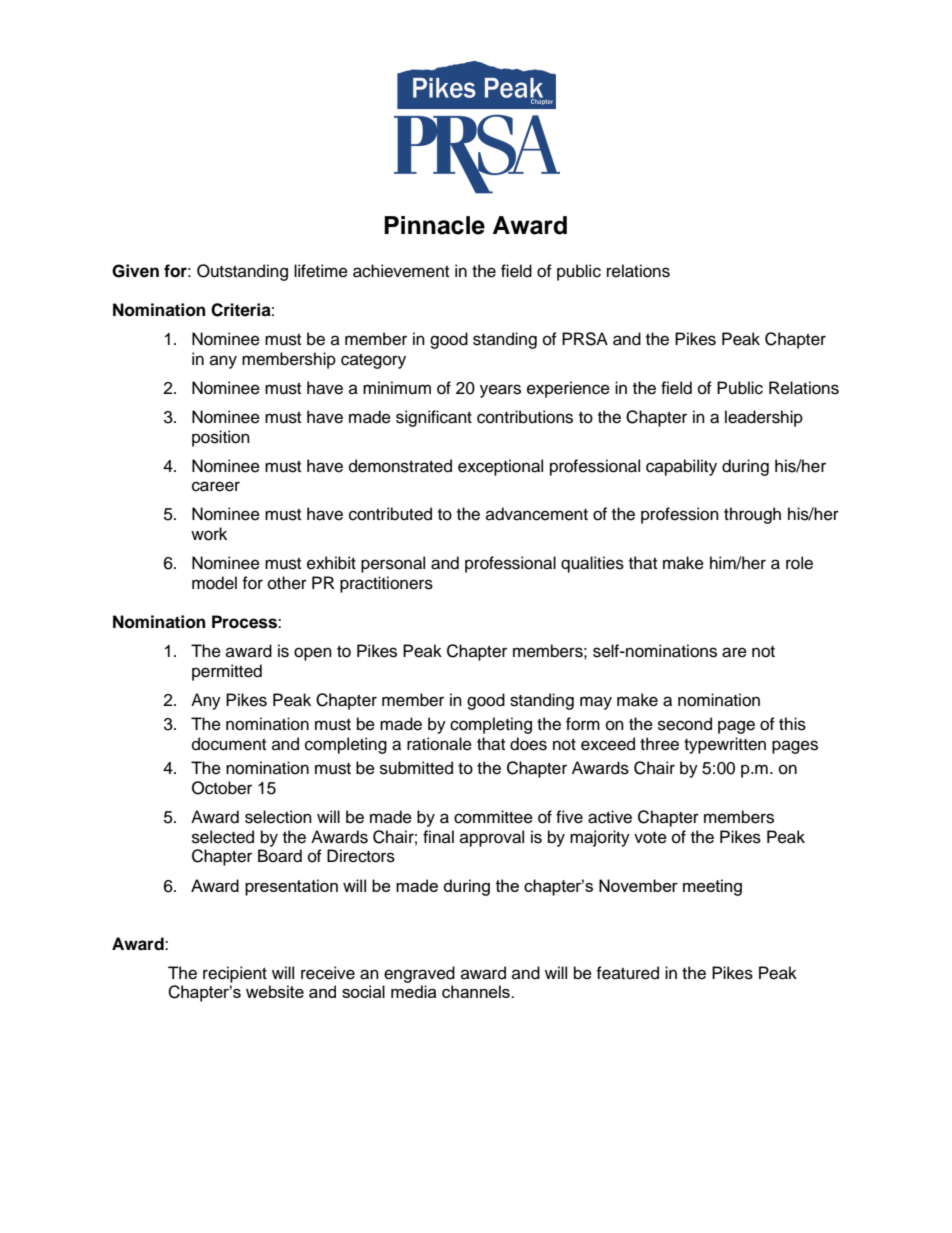  Describe the element at coordinates (627, 973) in the screenshot. I see `featured` at that location.
